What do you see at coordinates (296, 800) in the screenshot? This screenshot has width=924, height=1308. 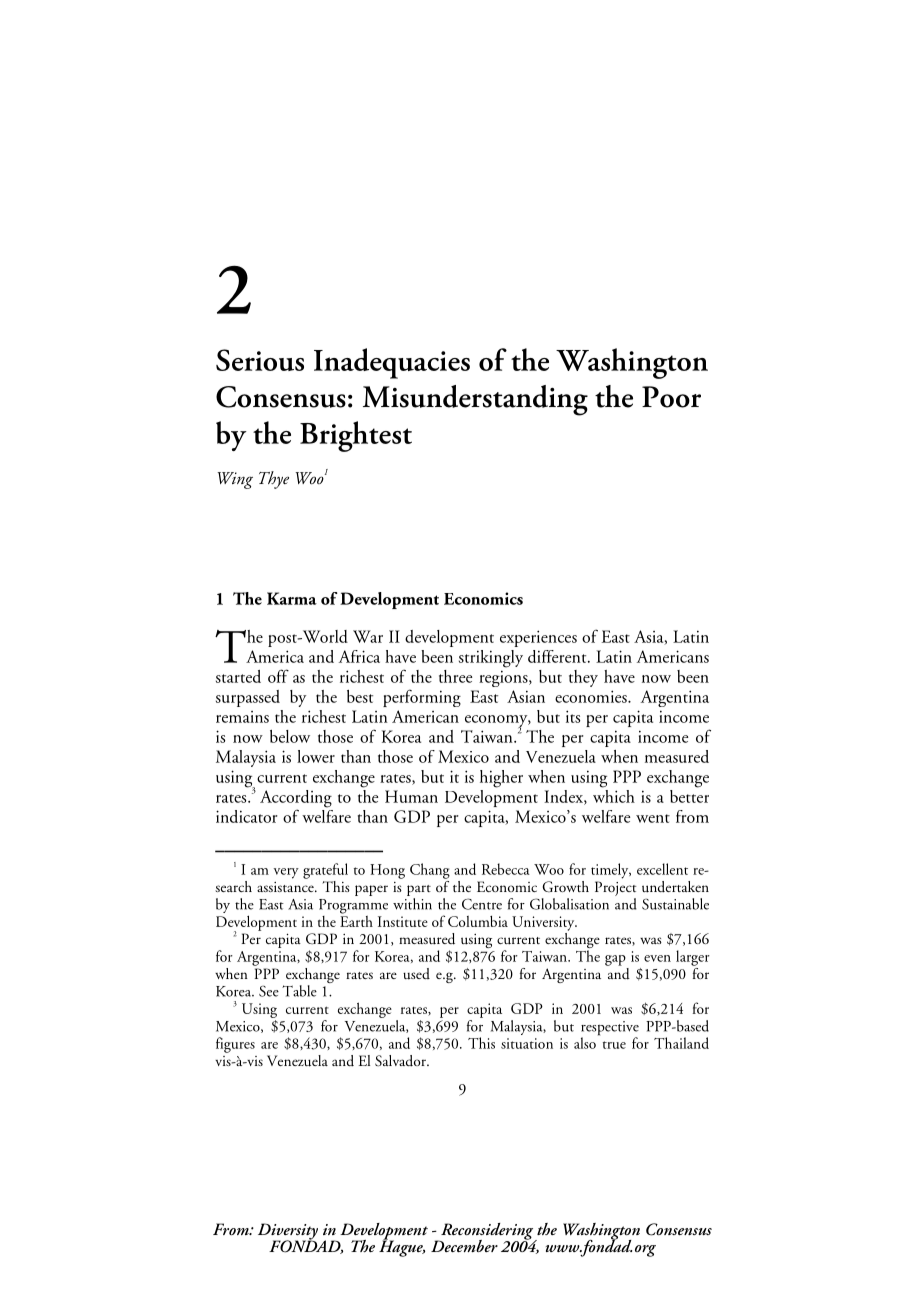 I see `According` at bounding box center [296, 800].
